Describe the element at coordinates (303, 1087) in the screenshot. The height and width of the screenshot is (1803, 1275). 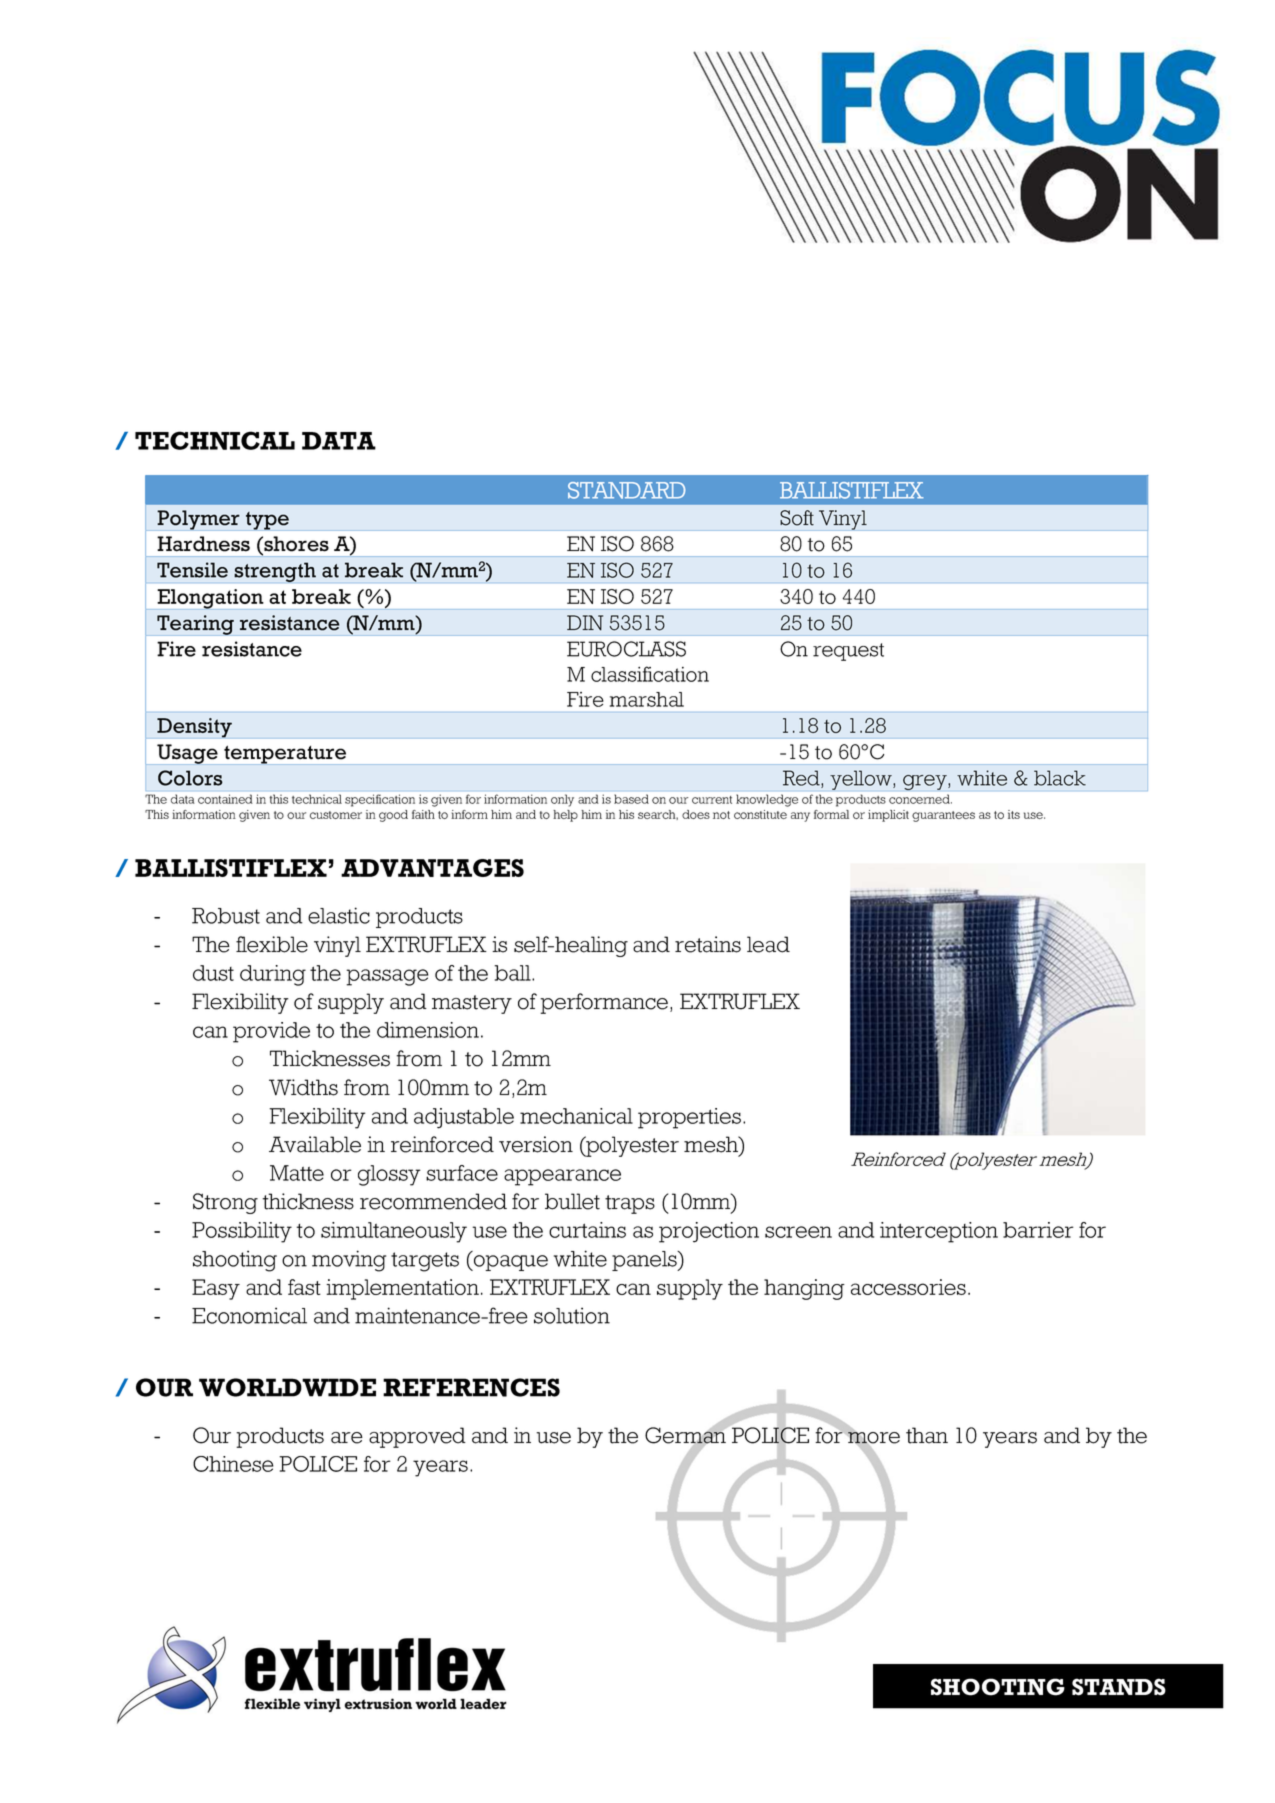
I see `Widths` at that location.
